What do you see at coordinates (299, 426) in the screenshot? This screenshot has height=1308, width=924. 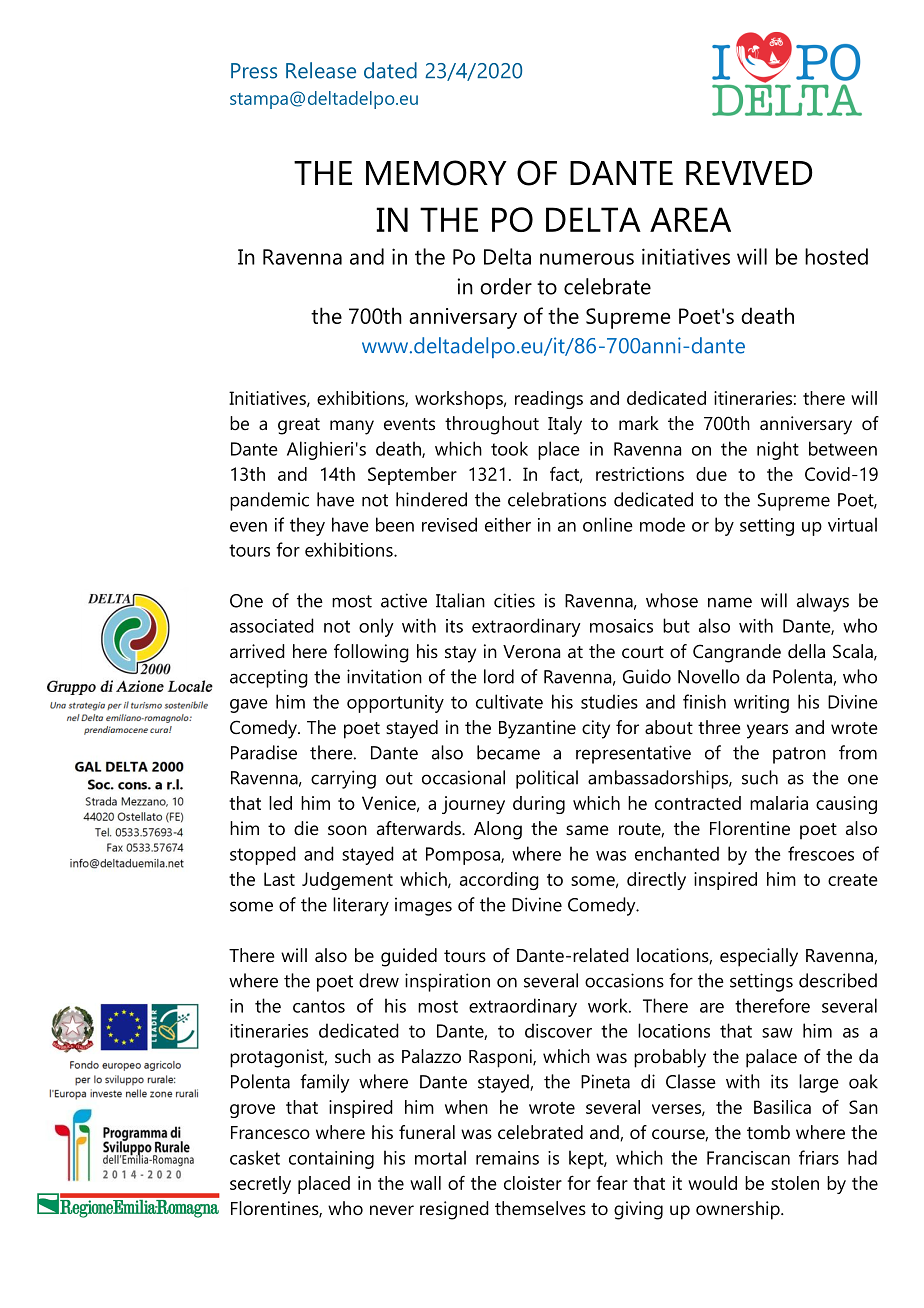 I see `great` at bounding box center [299, 426].
